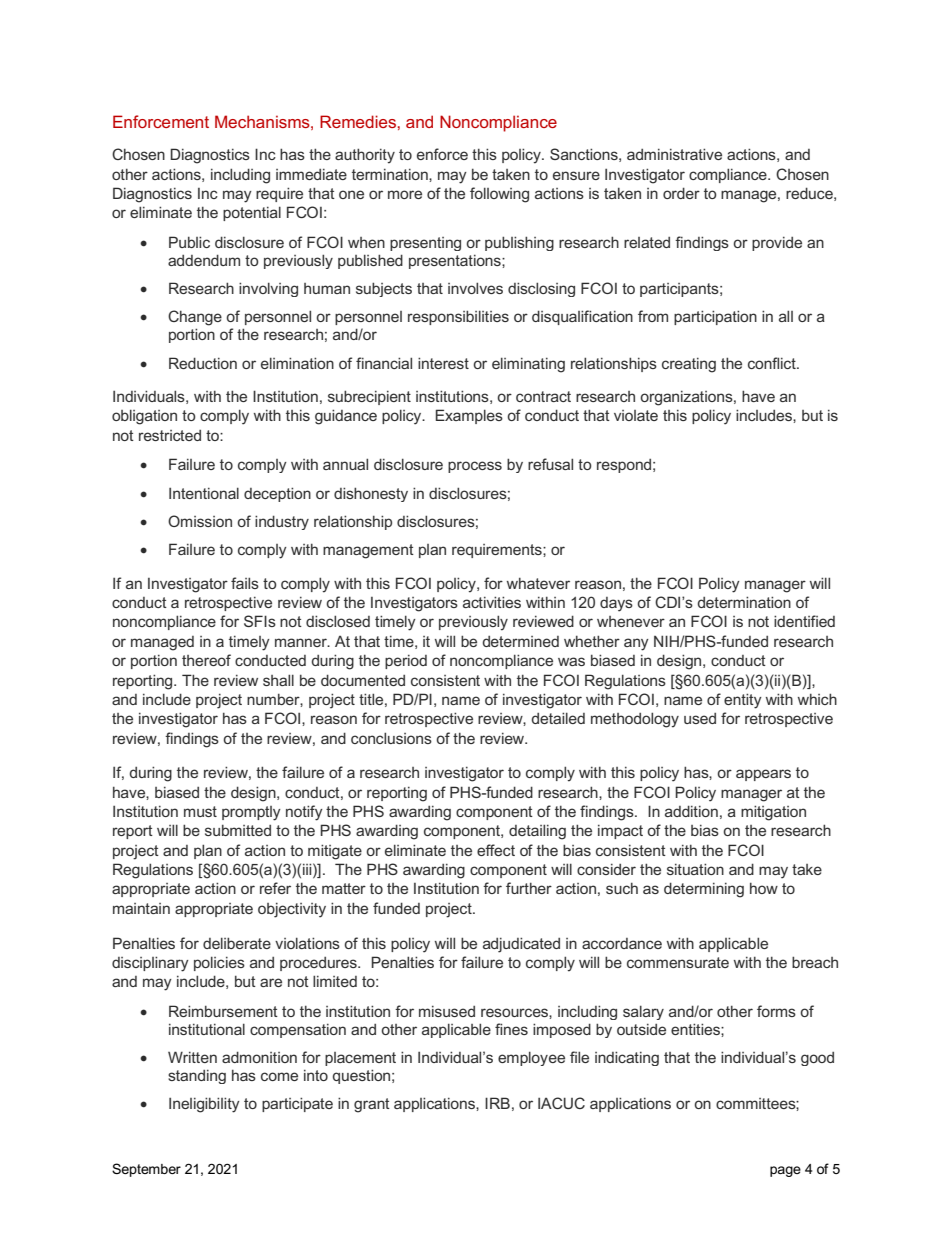  Describe the element at coordinates (681, 193) in the screenshot. I see `order` at that location.
